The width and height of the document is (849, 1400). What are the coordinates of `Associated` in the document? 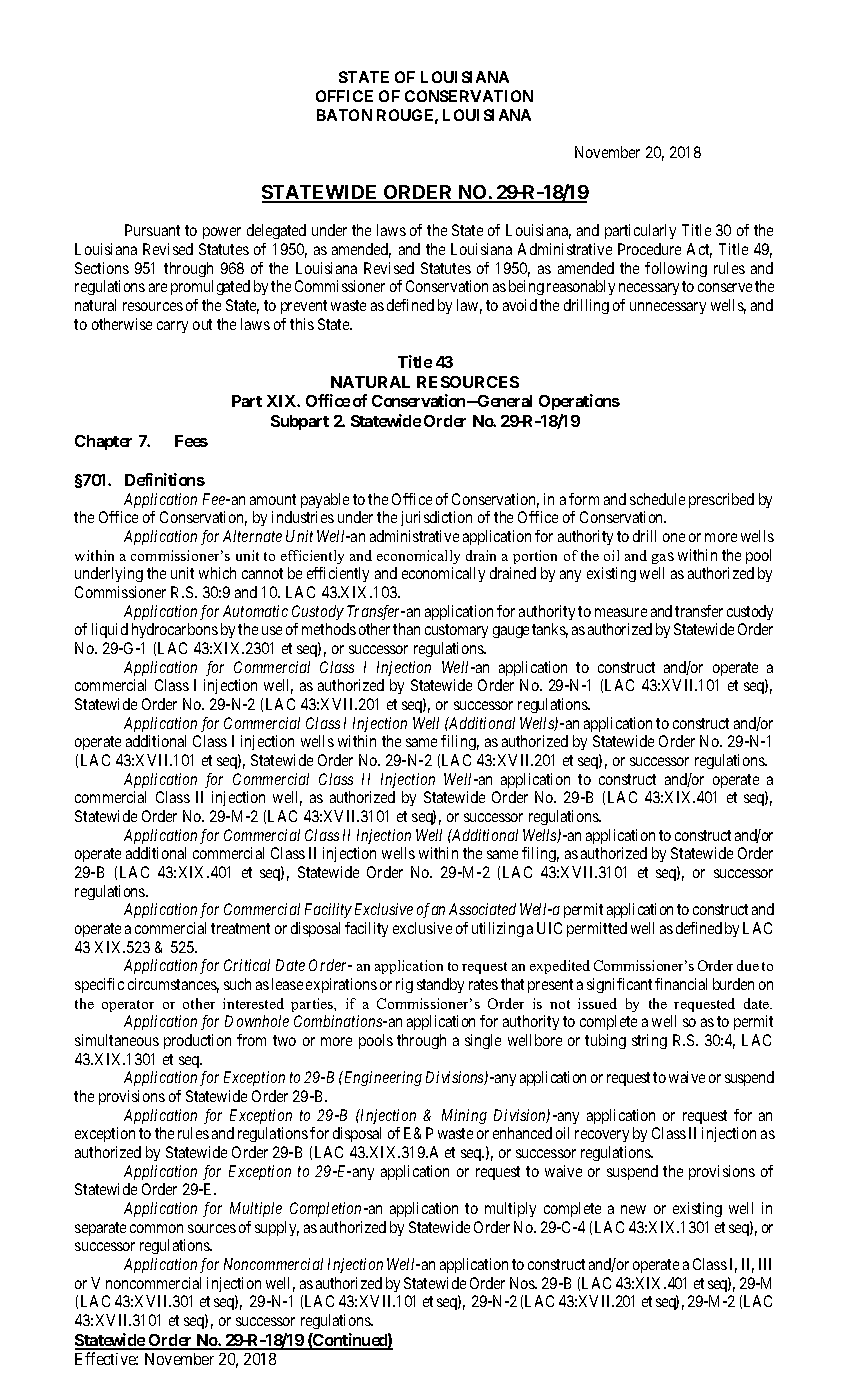 It's located at (482, 909).
